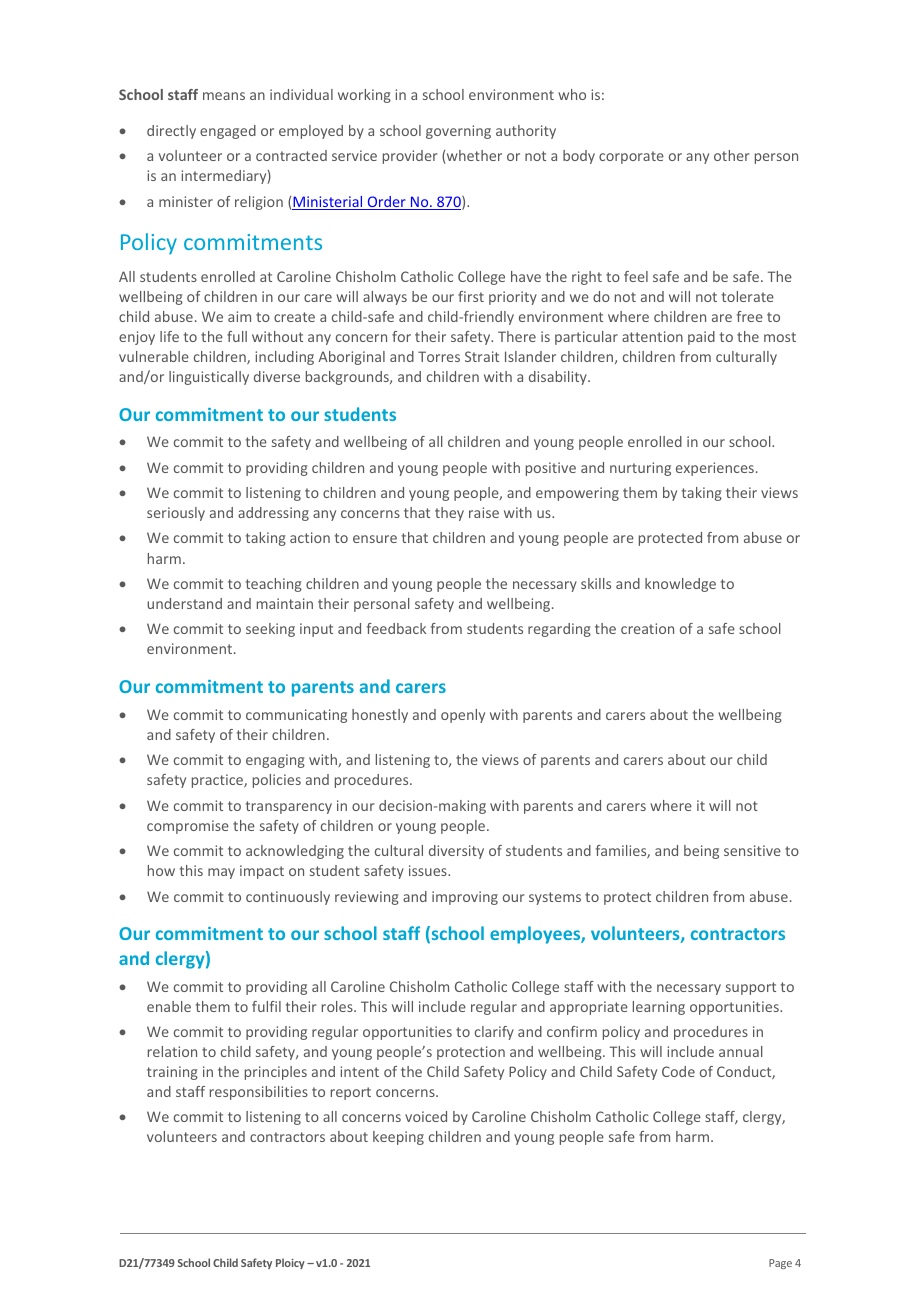  I want to click on Page, so click(780, 1264).
